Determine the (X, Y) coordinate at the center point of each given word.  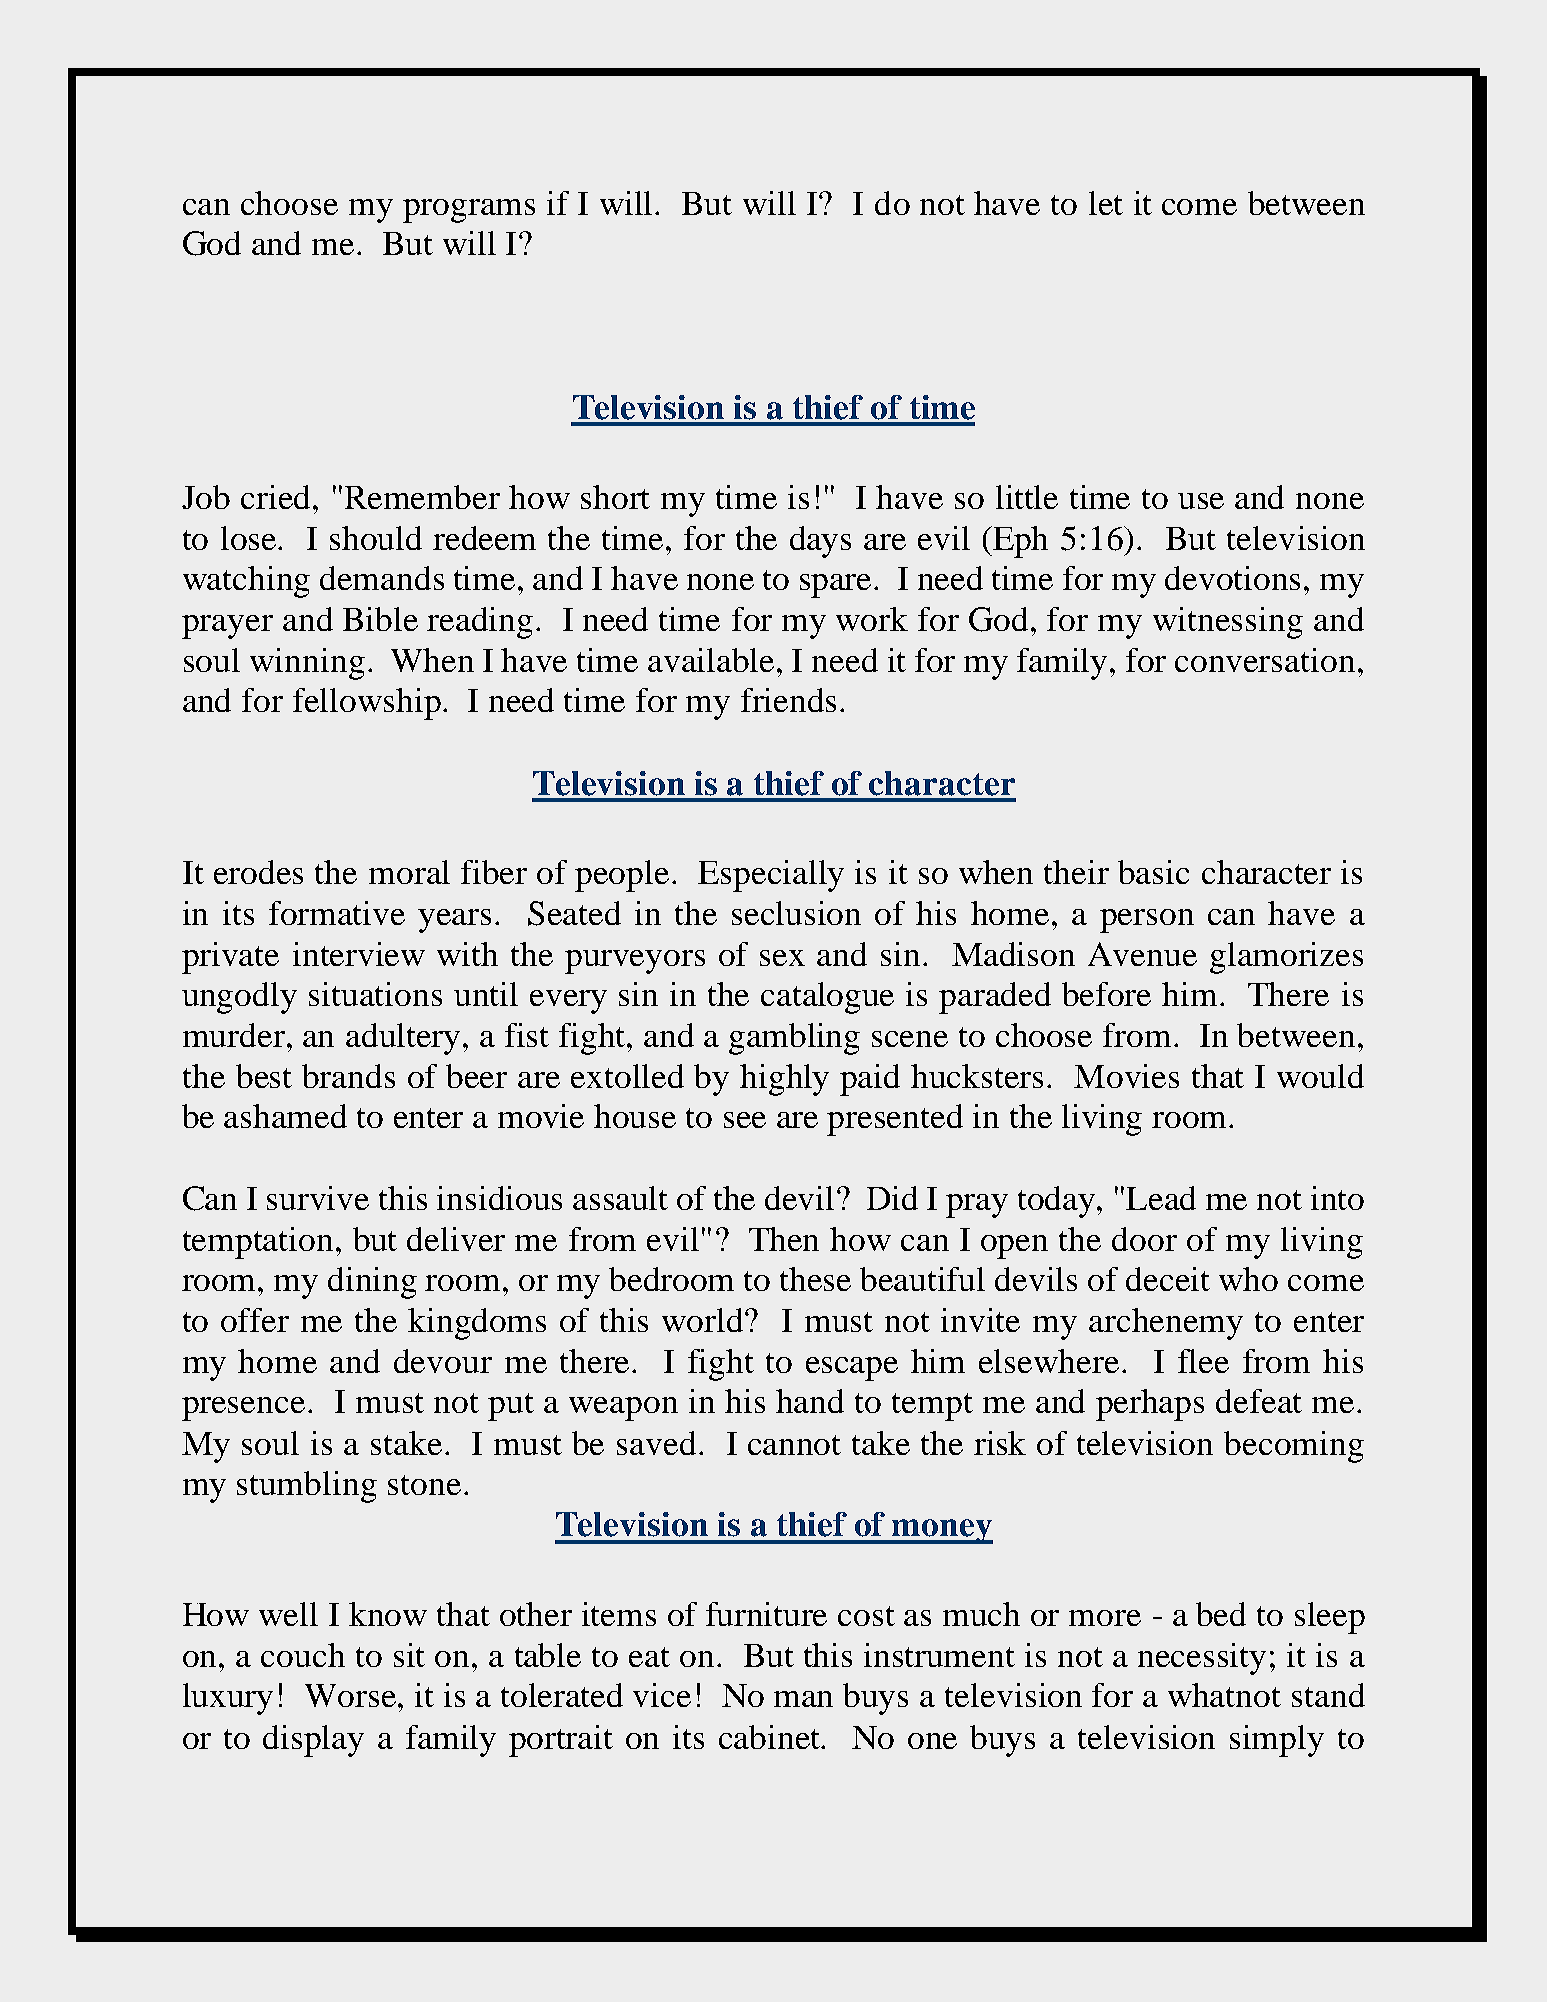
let (1106, 203)
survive (318, 1198)
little (1027, 497)
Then (784, 1239)
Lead (1161, 1198)
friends (788, 700)
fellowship (368, 704)
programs (469, 211)
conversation (1265, 660)
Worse (352, 1695)
